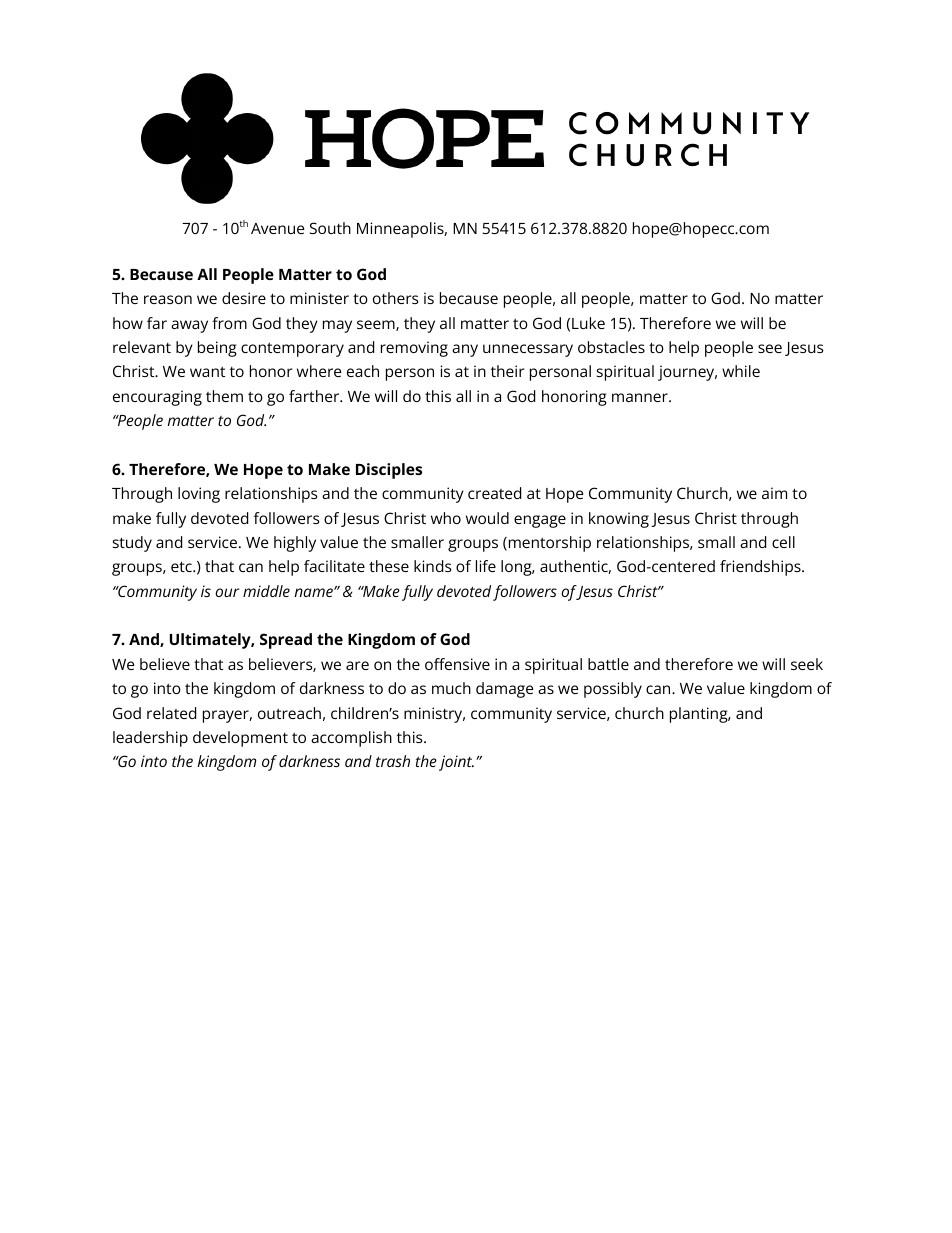 This document has height=1233, width=952. I want to click on their, so click(508, 371).
